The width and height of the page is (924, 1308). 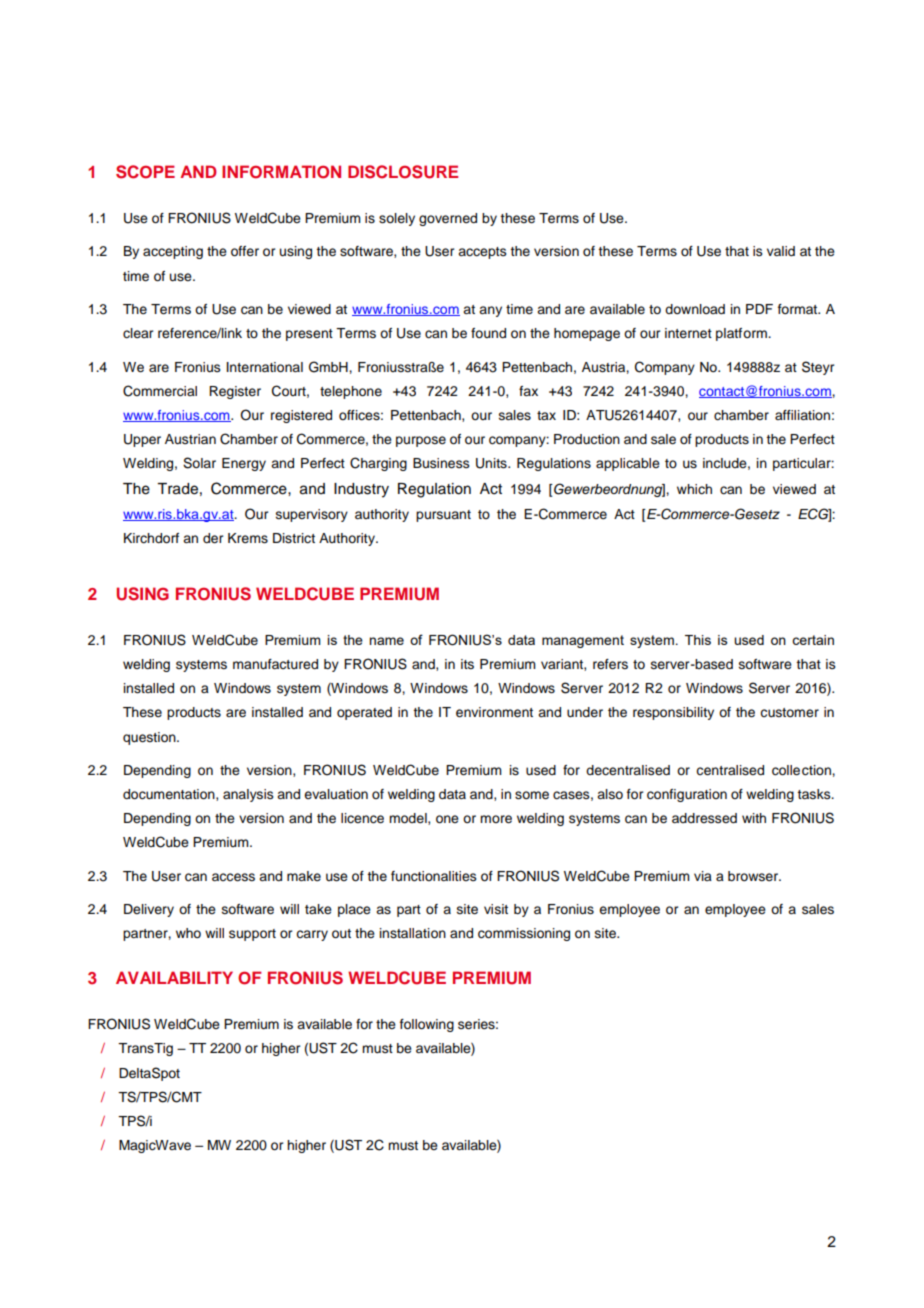 I want to click on This, so click(x=698, y=640).
